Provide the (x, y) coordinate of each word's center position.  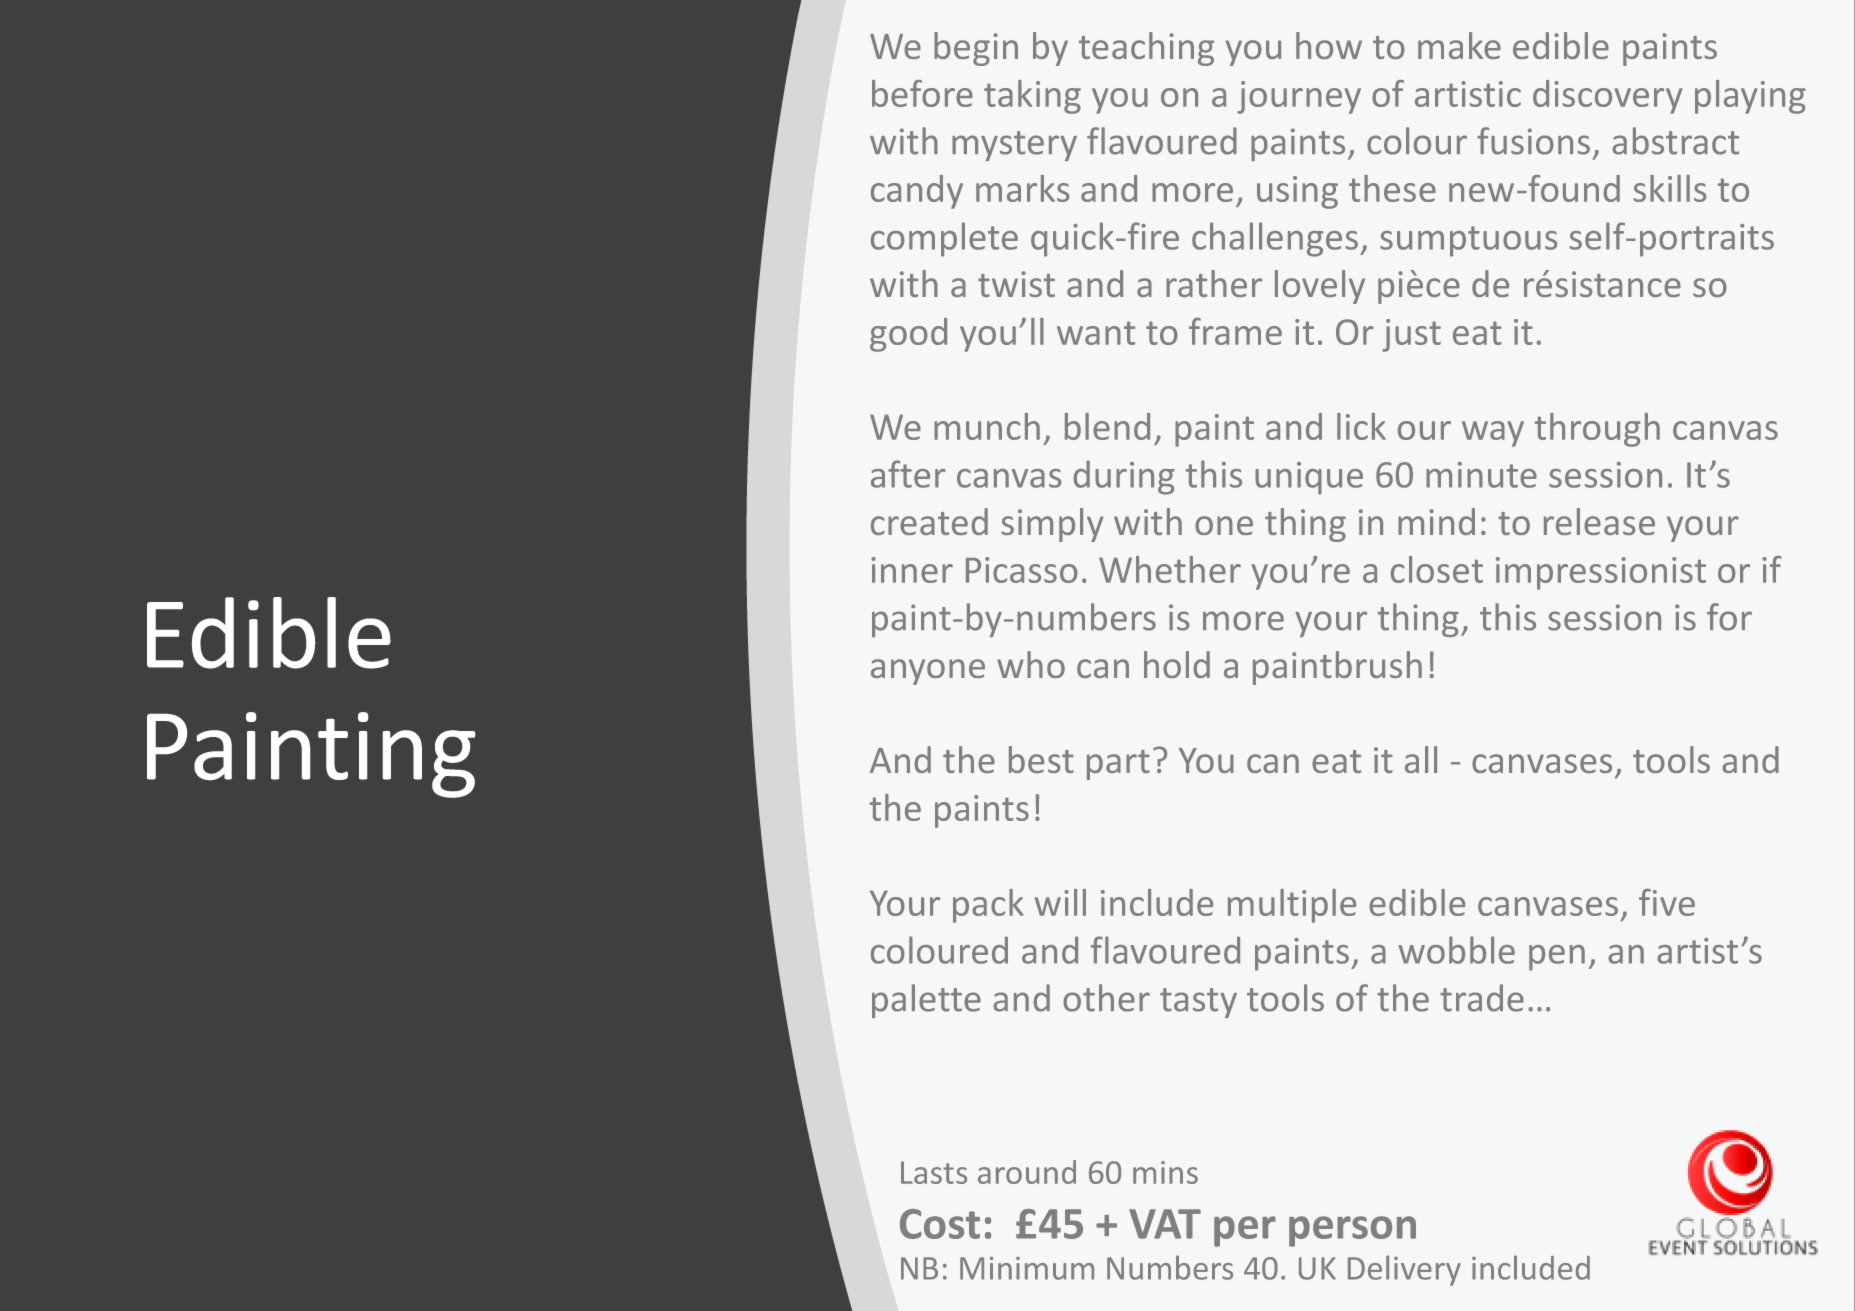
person (1352, 1231)
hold (1177, 664)
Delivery (1404, 1270)
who (1031, 664)
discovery (1607, 97)
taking (1032, 97)
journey (1299, 97)
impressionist (1601, 573)
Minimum (1027, 1268)
